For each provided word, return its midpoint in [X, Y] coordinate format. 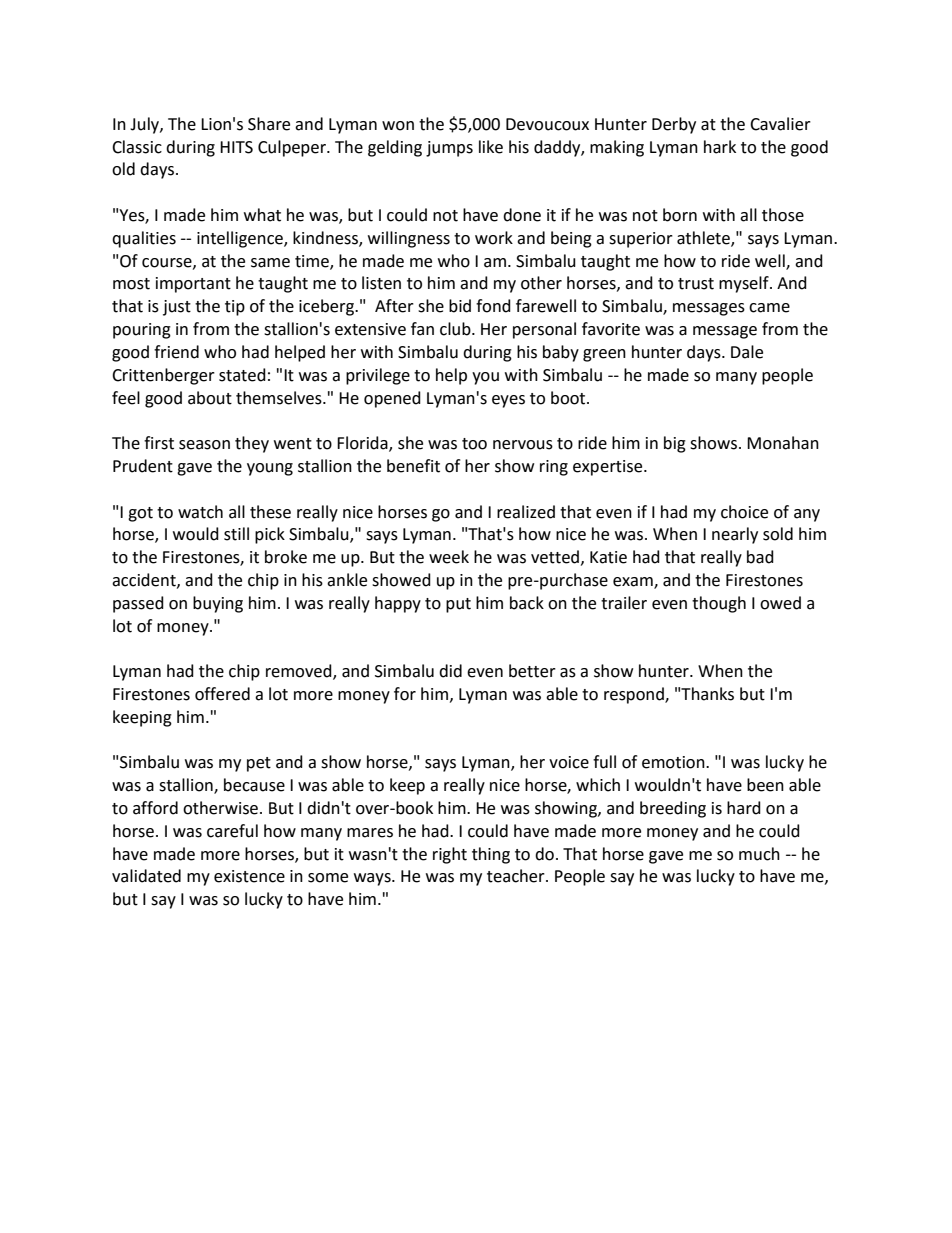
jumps [449, 149]
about [210, 398]
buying [218, 604]
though [719, 604]
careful [232, 831]
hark [720, 147]
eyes [508, 401]
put [458, 605]
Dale [747, 352]
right [450, 855]
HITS [236, 147]
